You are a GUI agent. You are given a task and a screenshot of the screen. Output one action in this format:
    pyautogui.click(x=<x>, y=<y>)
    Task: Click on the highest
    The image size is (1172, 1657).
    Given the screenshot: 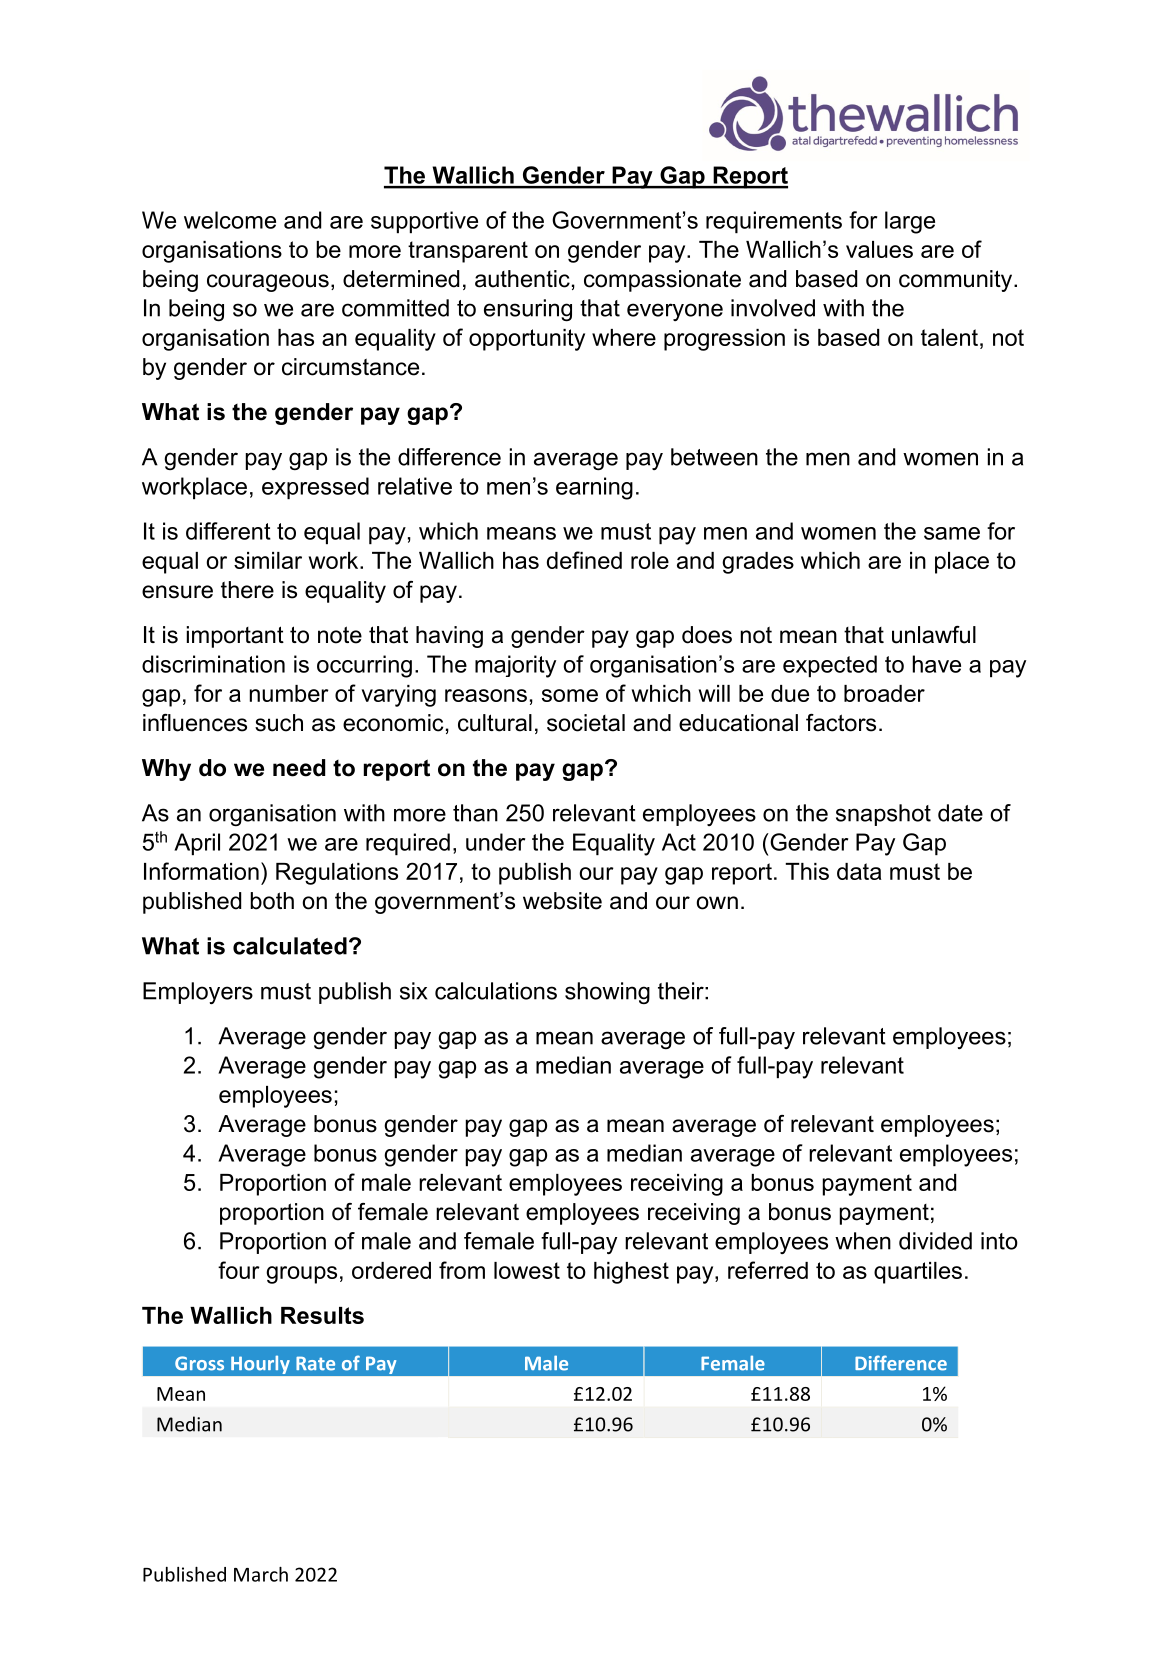 What is the action you would take?
    pyautogui.click(x=631, y=1273)
